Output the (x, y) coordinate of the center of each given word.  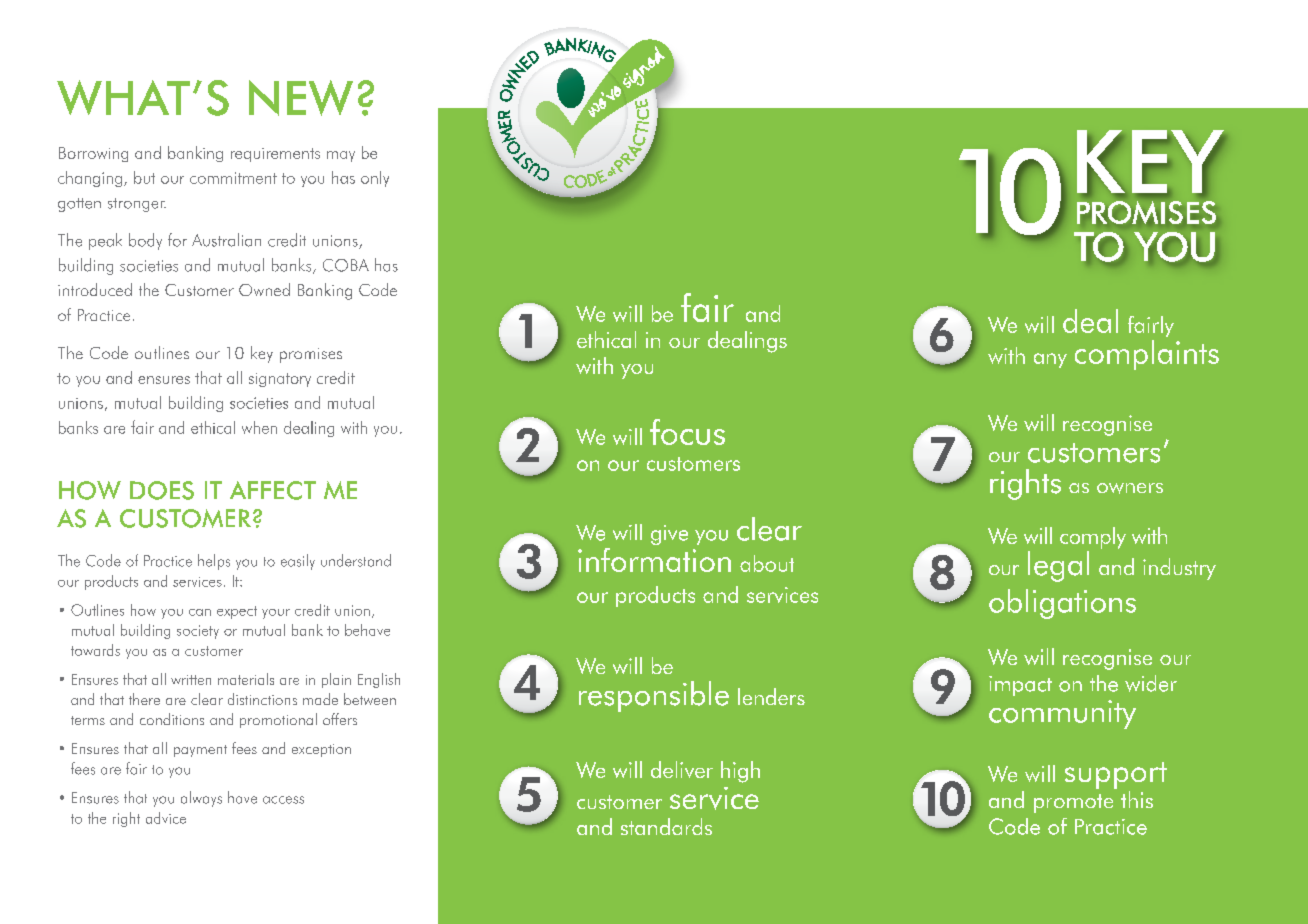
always (201, 799)
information (654, 560)
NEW (301, 98)
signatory (280, 380)
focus (687, 432)
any (1050, 360)
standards (666, 826)
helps (214, 562)
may (341, 156)
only (375, 179)
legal (1058, 566)
